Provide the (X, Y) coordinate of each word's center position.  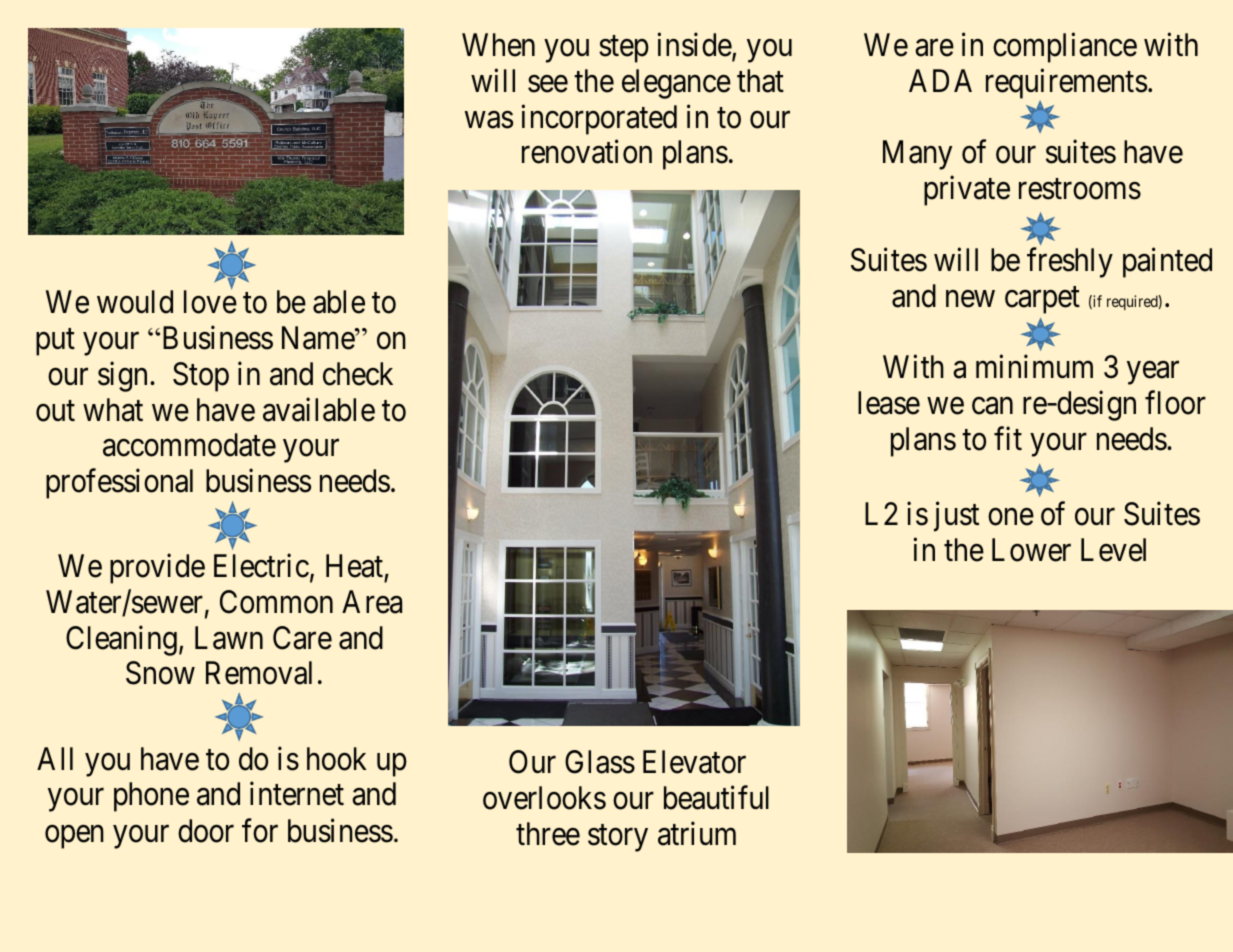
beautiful (716, 798)
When (498, 45)
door (206, 831)
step (624, 49)
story (618, 838)
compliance (1065, 48)
